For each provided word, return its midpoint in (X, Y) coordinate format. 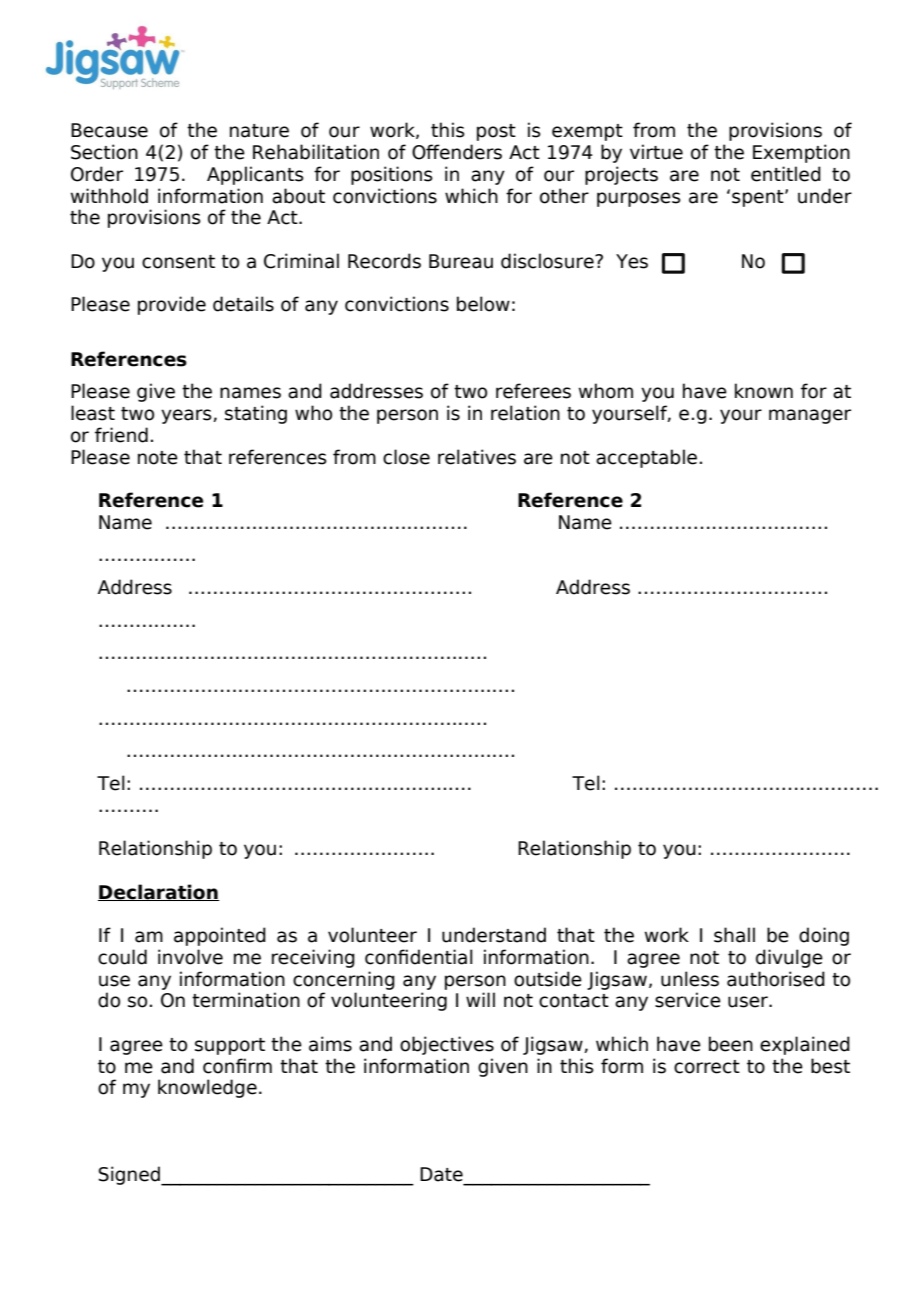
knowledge (207, 1088)
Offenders (457, 152)
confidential (419, 957)
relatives (477, 457)
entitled (786, 174)
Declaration (158, 892)
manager (810, 416)
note (158, 458)
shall (734, 935)
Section (104, 152)
